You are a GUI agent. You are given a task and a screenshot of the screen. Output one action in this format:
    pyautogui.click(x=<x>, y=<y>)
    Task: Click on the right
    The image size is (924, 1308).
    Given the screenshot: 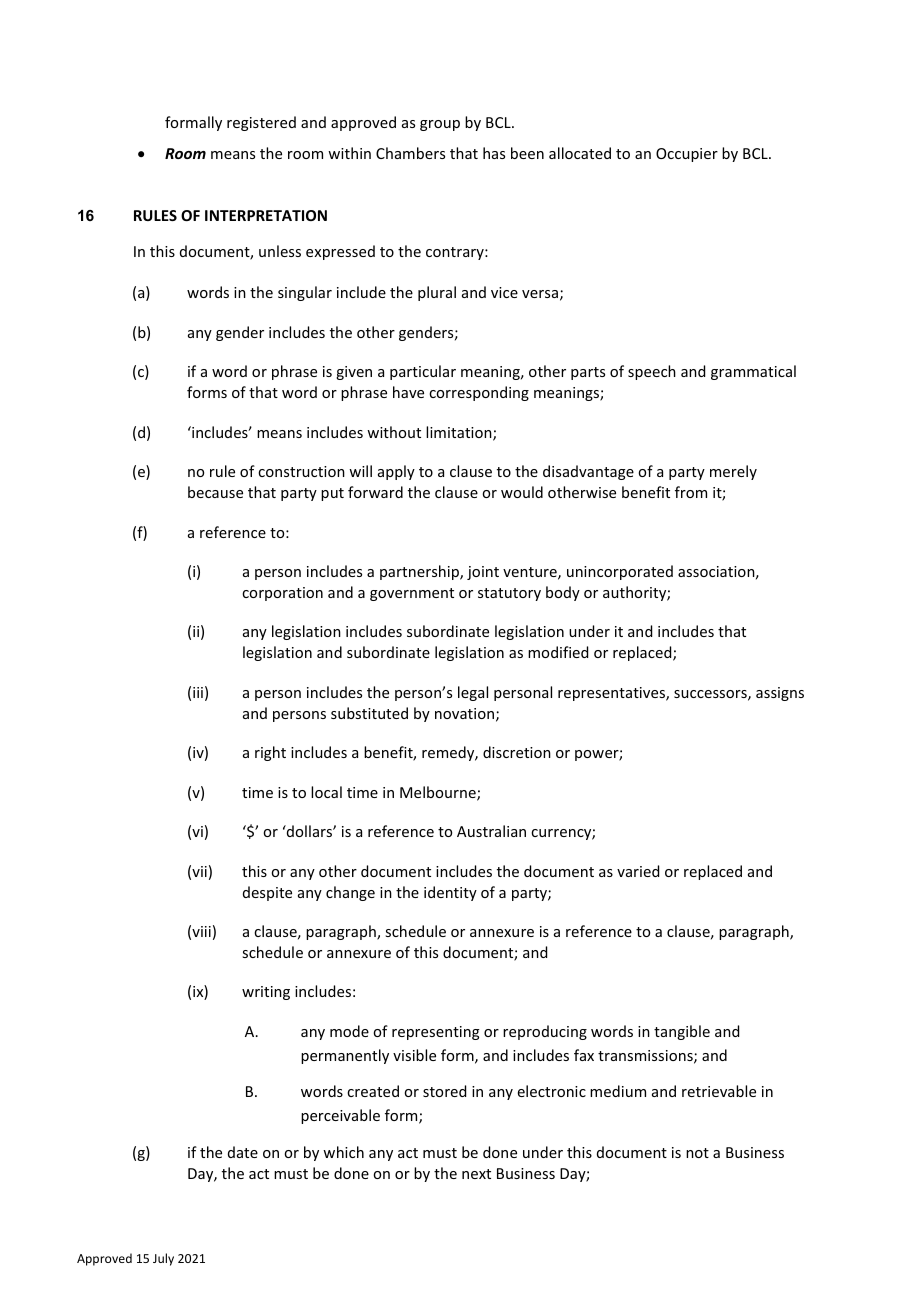 What is the action you would take?
    pyautogui.click(x=270, y=753)
